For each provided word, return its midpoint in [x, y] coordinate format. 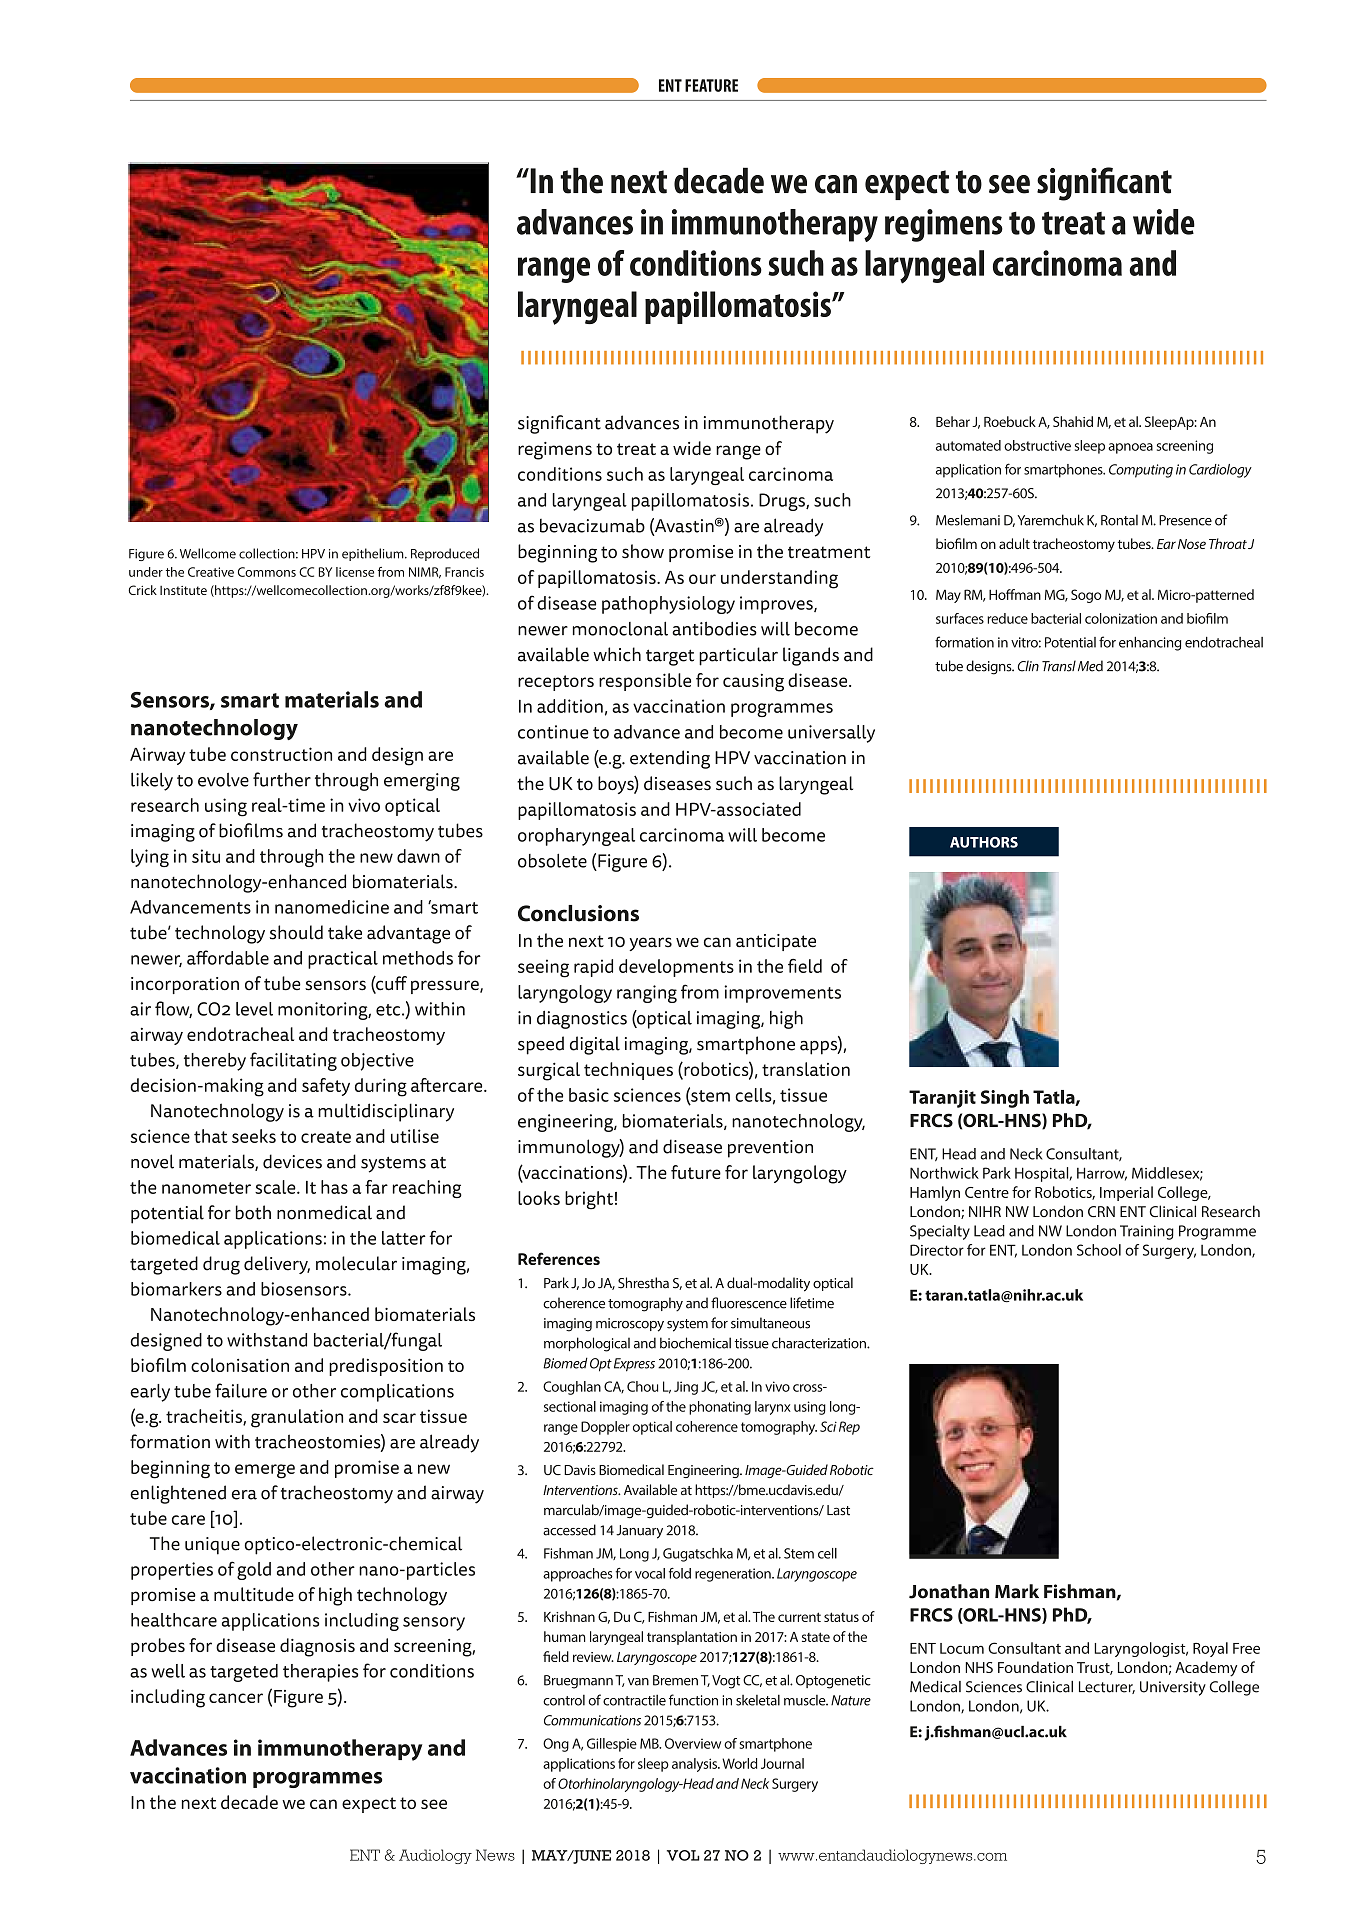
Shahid [1073, 421]
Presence [1185, 520]
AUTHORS [984, 842]
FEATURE [711, 85]
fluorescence [749, 1303]
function [693, 1700]
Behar [953, 421]
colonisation [240, 1365]
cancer [236, 1698]
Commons [267, 572]
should [296, 932]
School [1099, 1250]
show [643, 551]
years [650, 944]
